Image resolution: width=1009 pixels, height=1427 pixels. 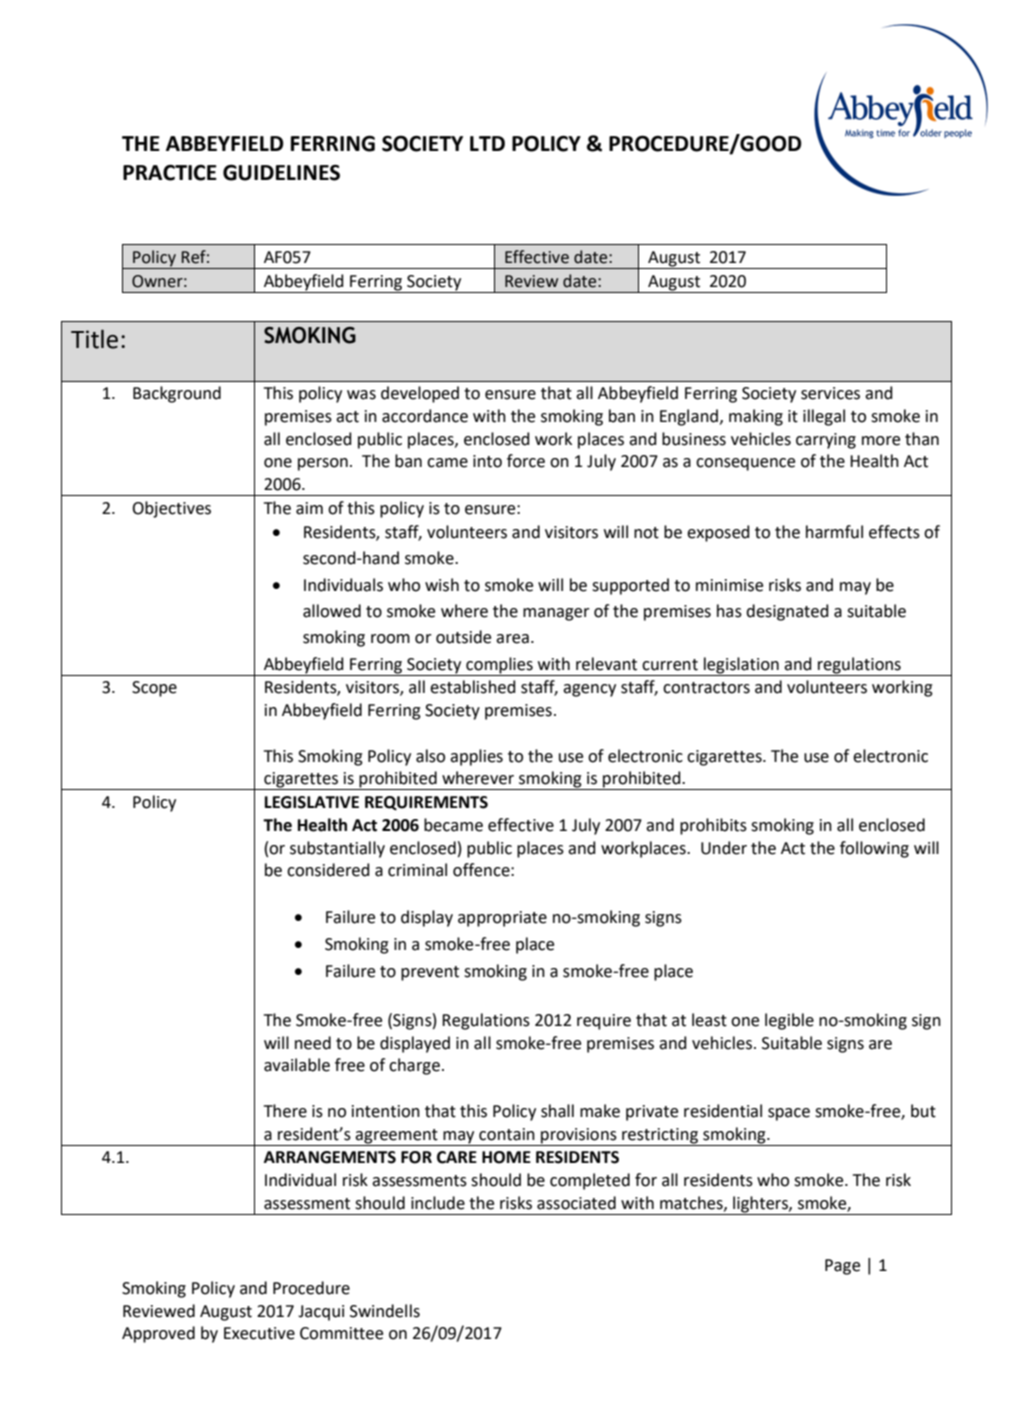 What do you see at coordinates (830, 393) in the screenshot?
I see `services` at bounding box center [830, 393].
